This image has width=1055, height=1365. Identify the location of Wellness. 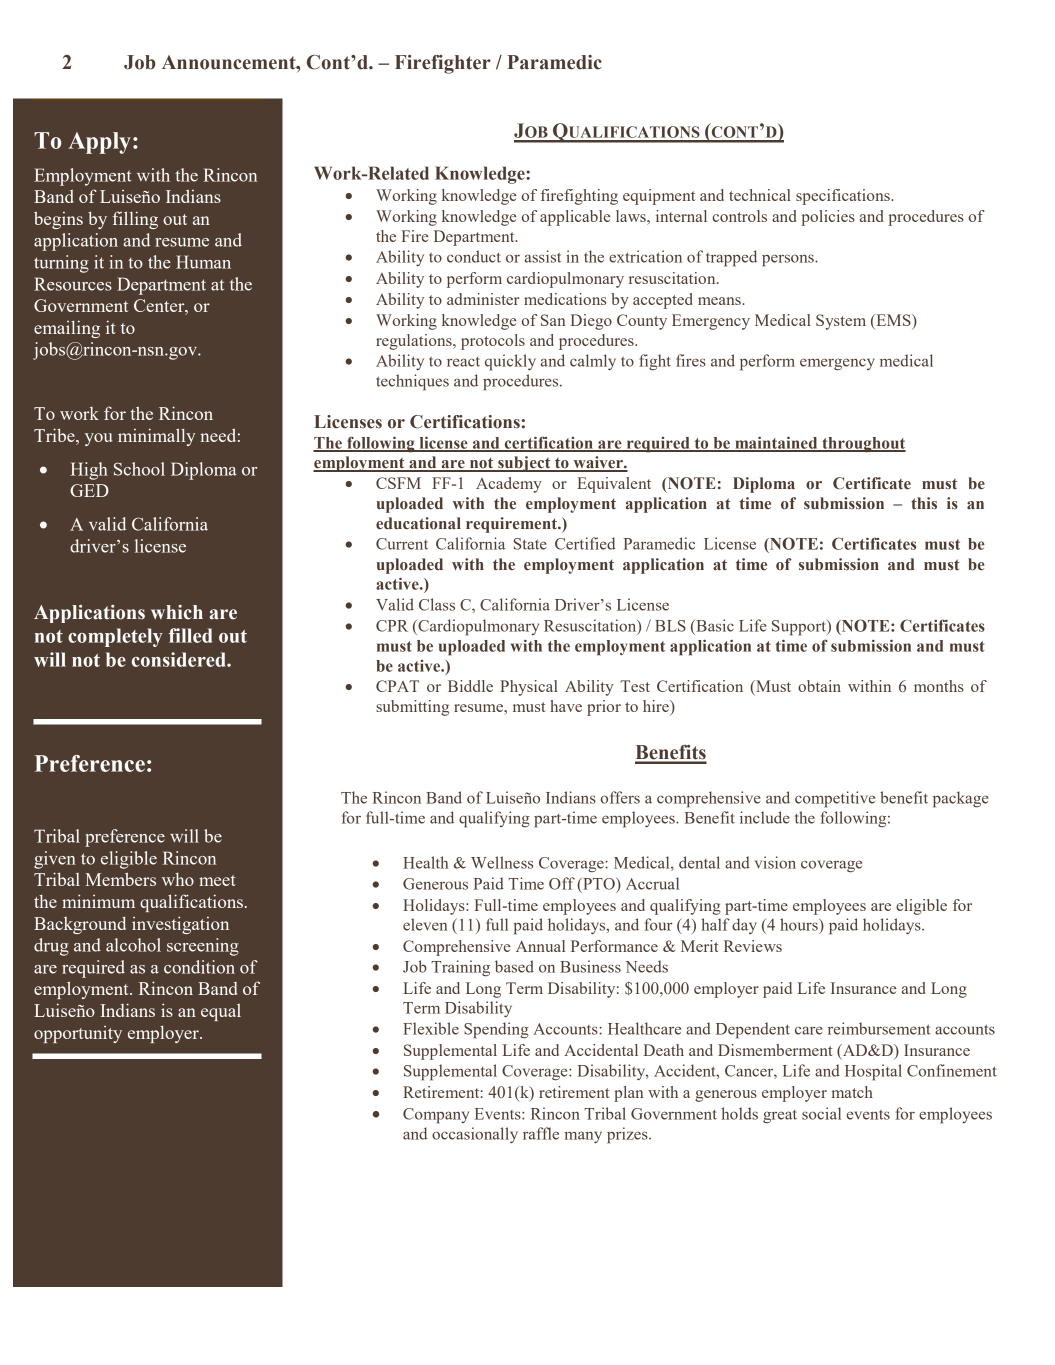
(502, 862).
